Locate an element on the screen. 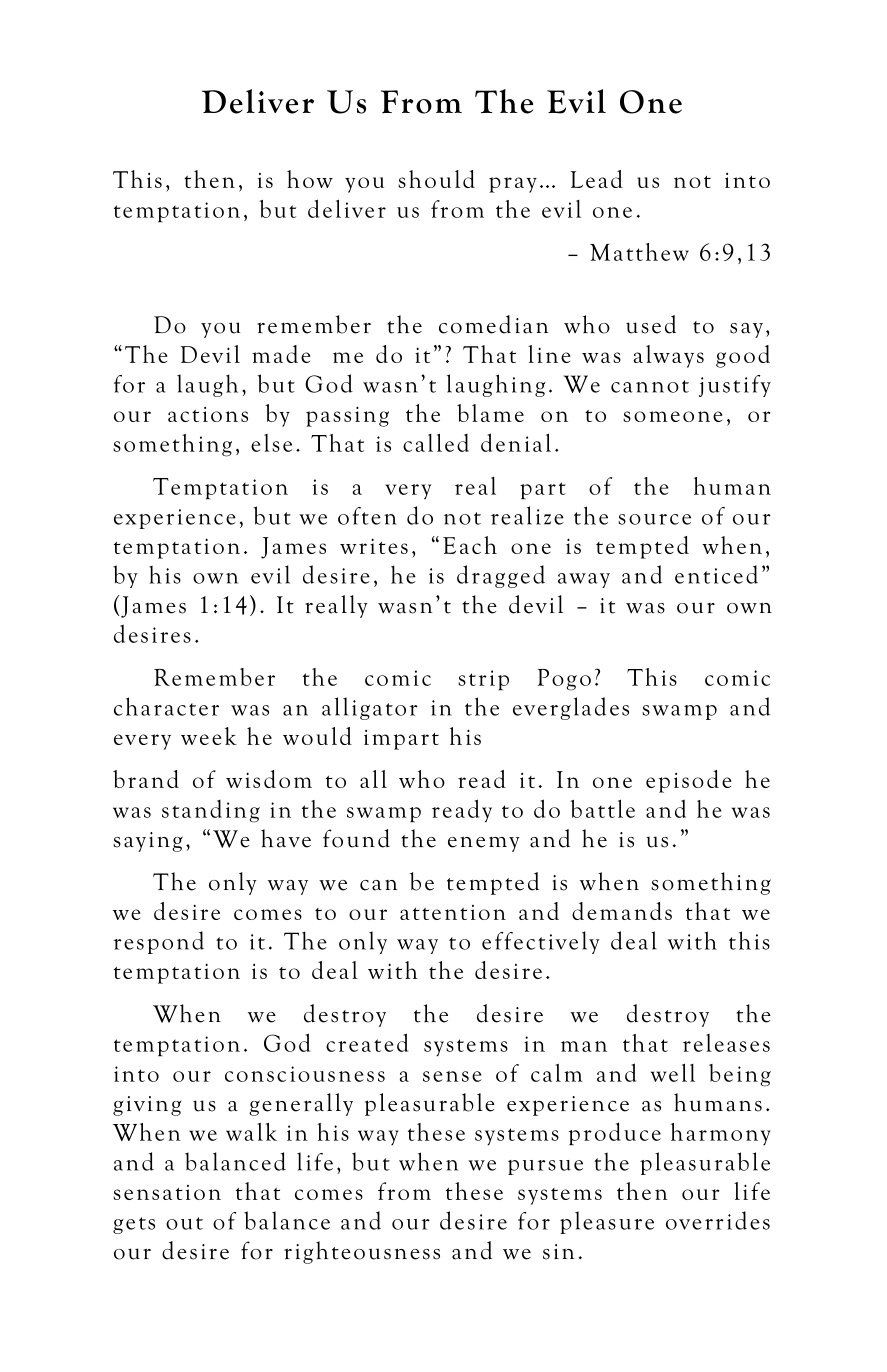 The height and width of the screenshot is (1372, 887). righteousness is located at coordinates (362, 1252).
